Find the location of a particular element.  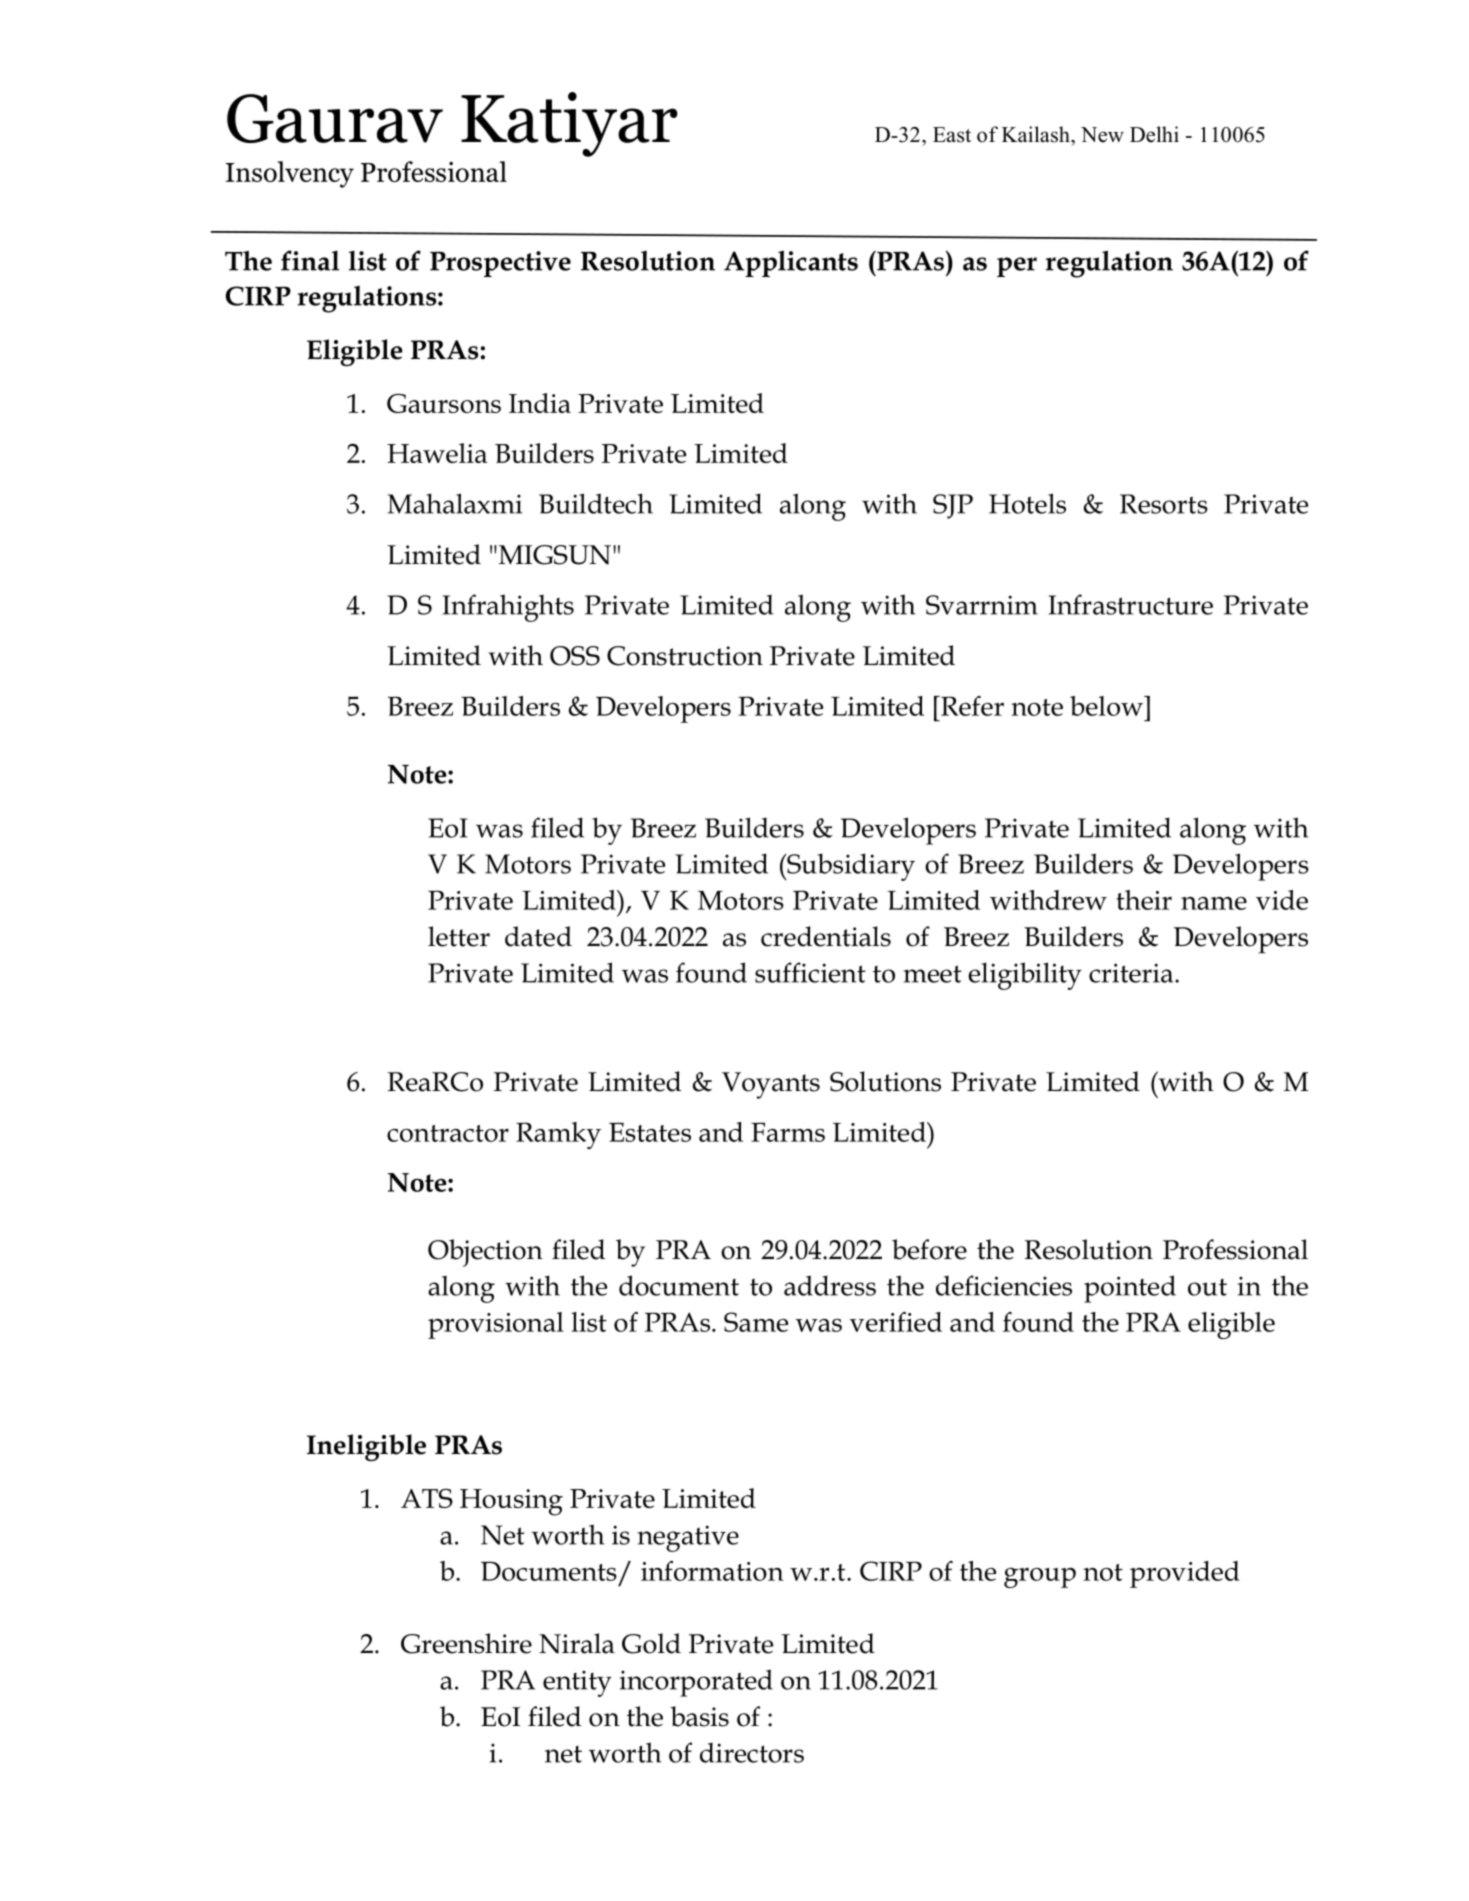

pointed is located at coordinates (1130, 1289).
